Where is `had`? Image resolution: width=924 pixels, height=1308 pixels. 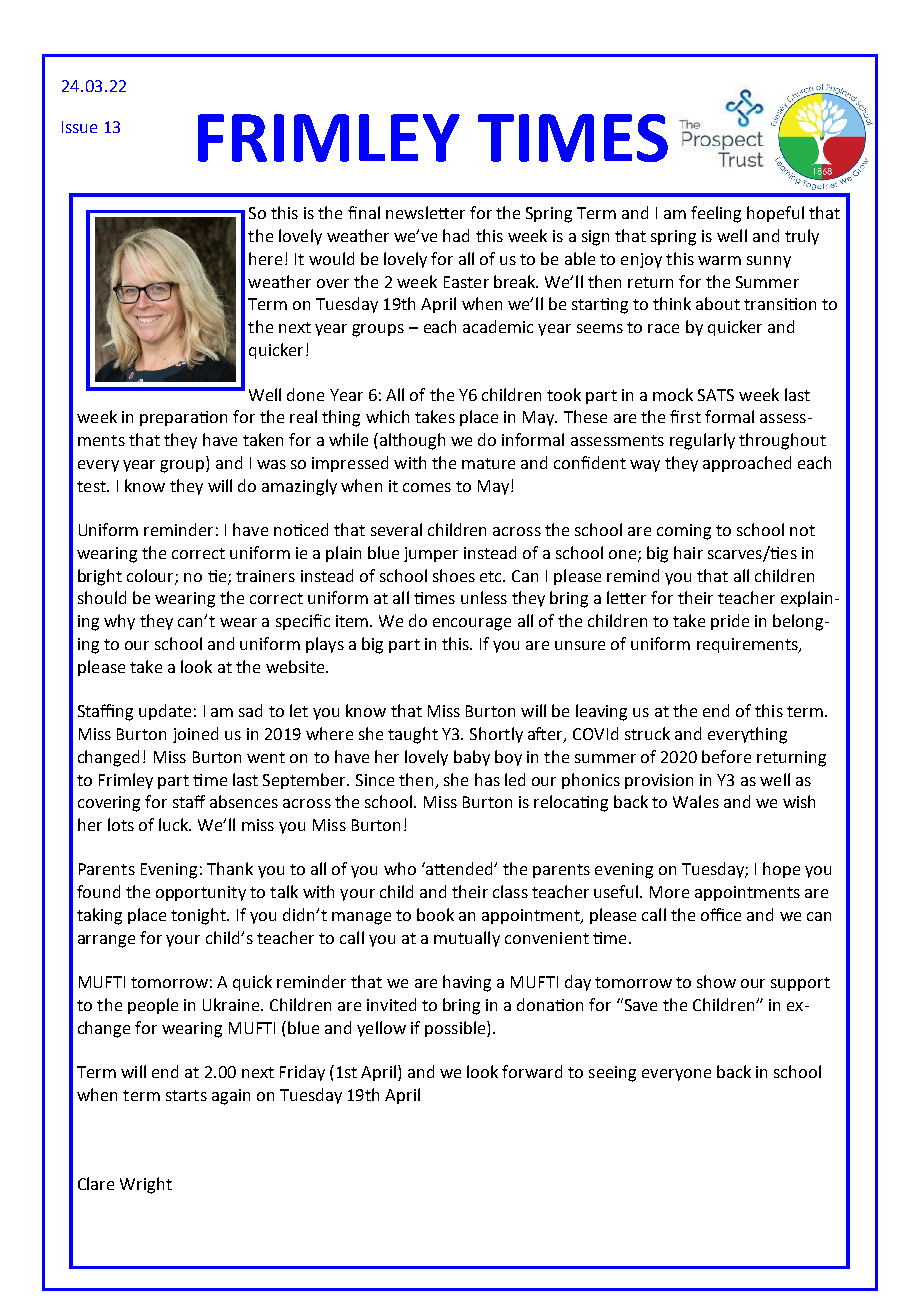 had is located at coordinates (456, 235).
